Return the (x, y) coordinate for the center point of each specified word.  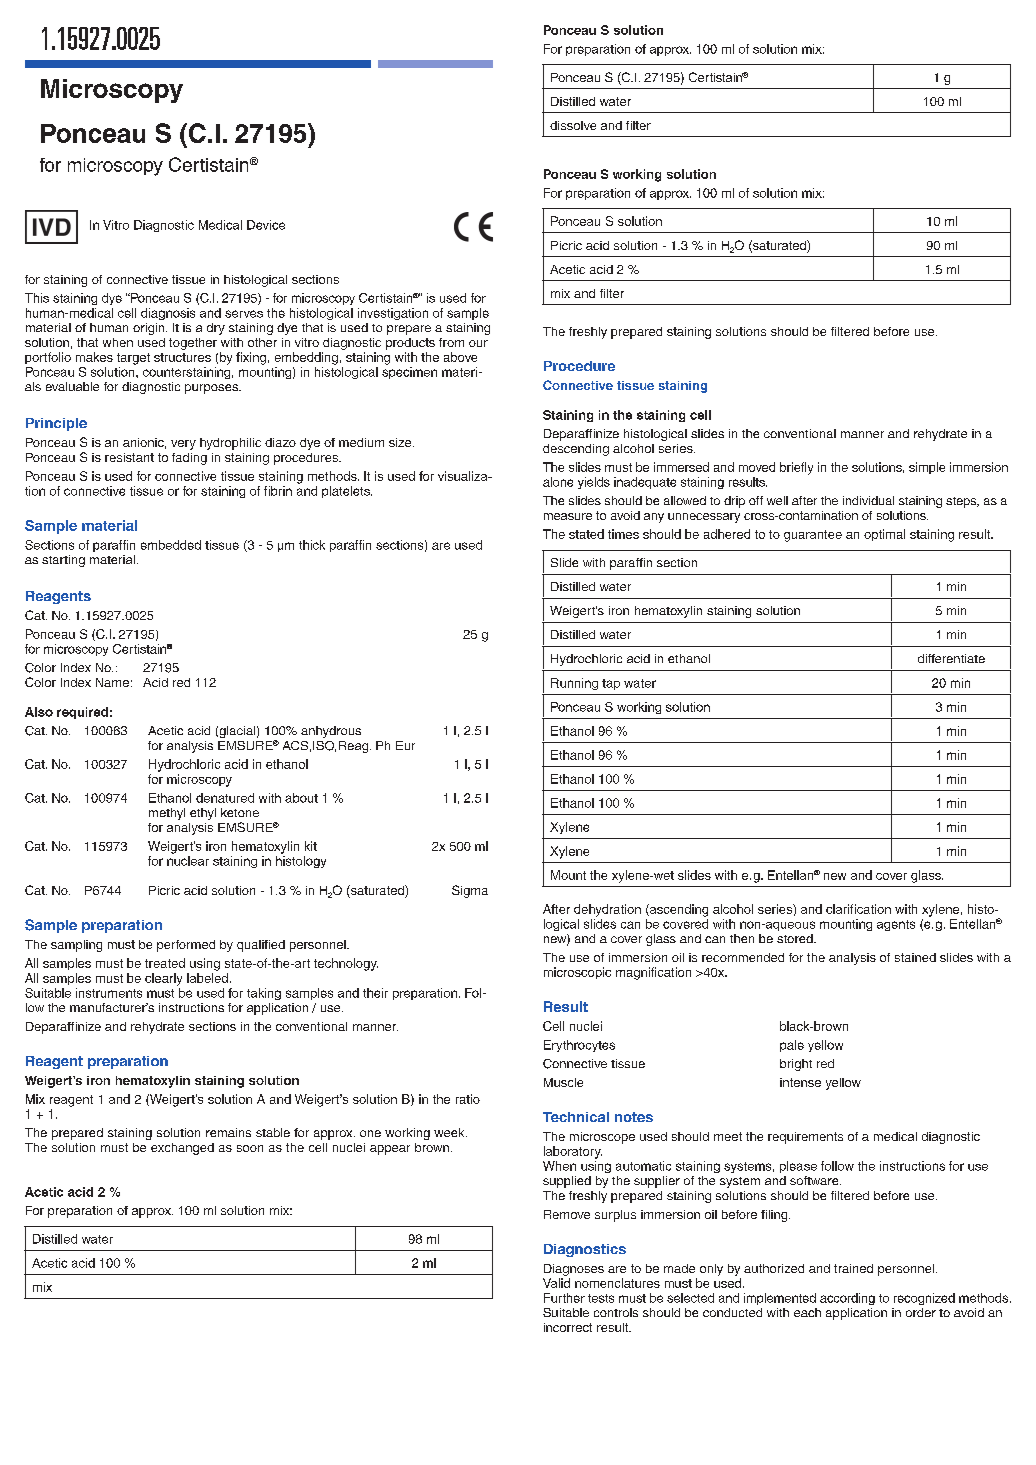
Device (266, 225)
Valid (556, 1283)
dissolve (573, 125)
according (847, 1299)
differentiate (951, 658)
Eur (405, 745)
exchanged (182, 1149)
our (478, 343)
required (82, 713)
